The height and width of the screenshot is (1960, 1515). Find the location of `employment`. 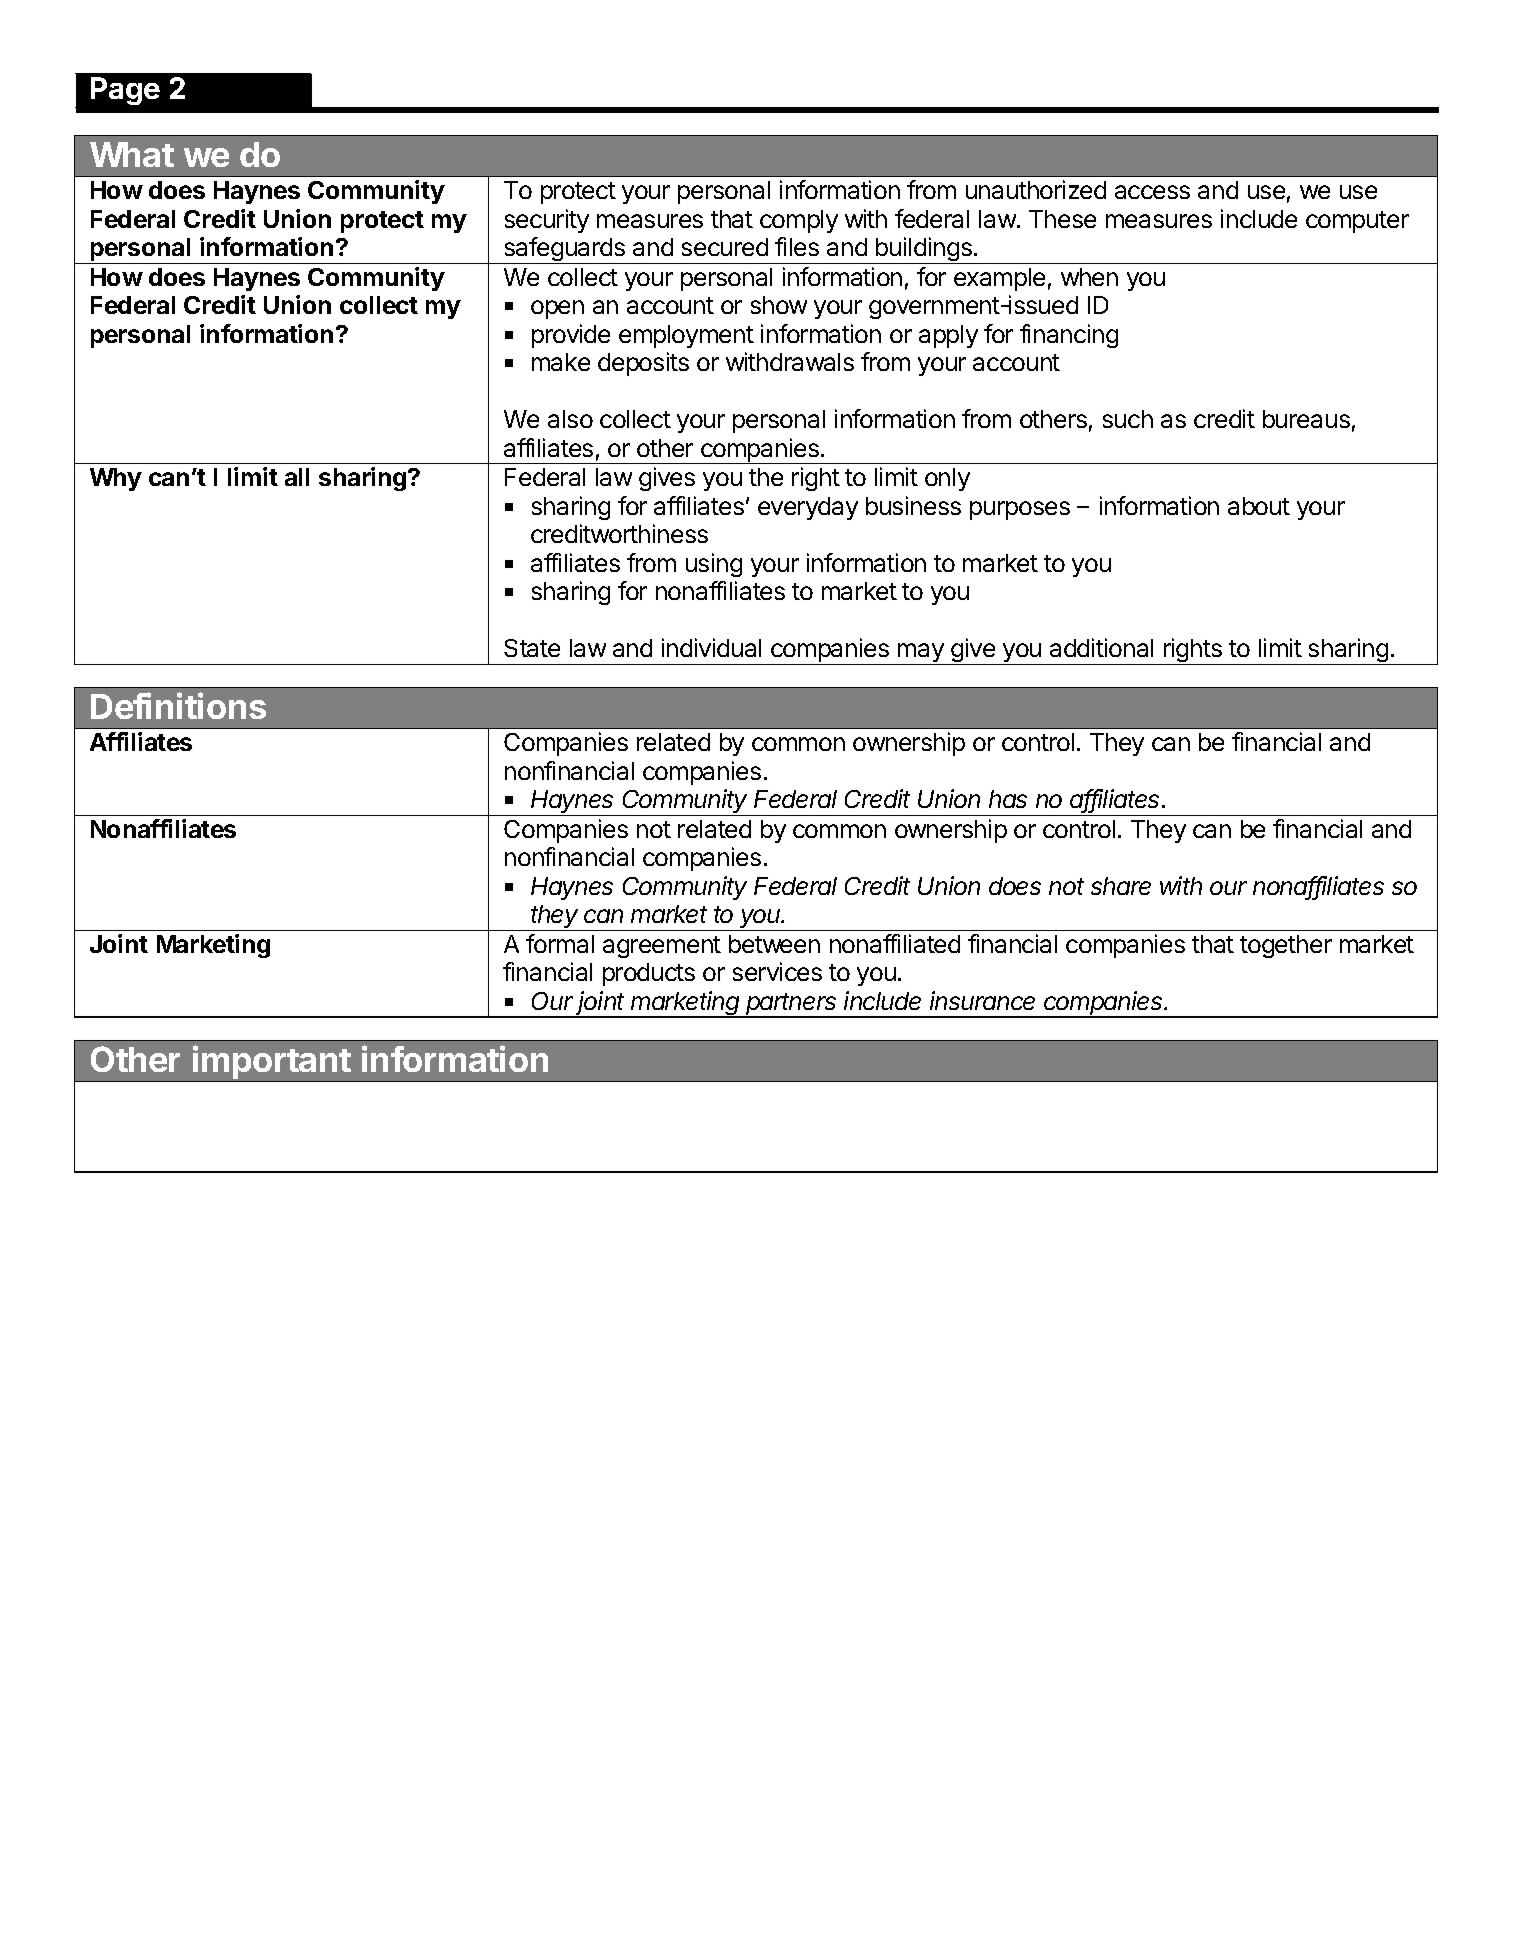

employment is located at coordinates (686, 336).
